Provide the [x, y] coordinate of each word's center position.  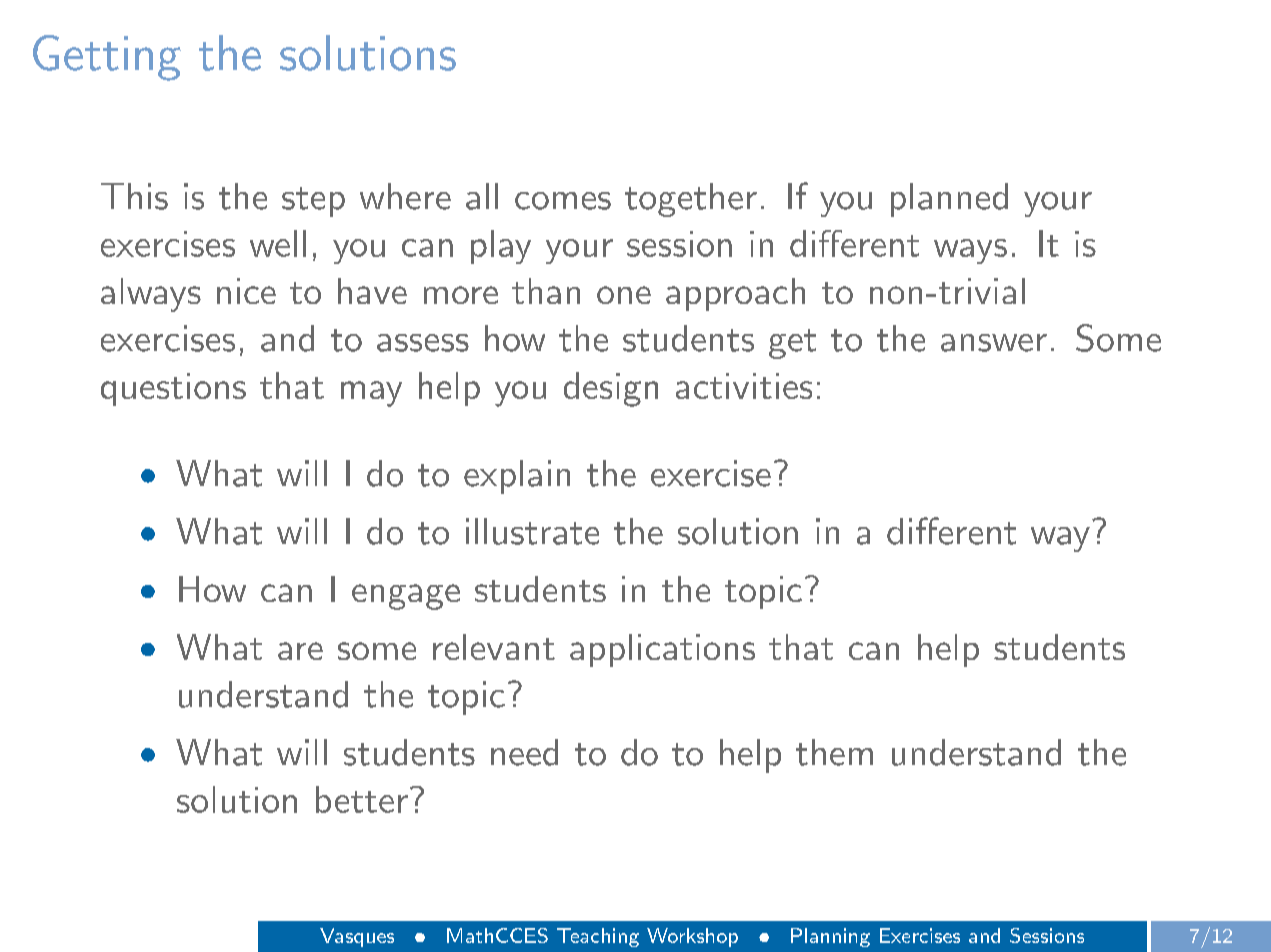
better [362, 799]
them [834, 752]
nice [246, 291]
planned [949, 200]
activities [744, 386]
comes [563, 201]
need [524, 752]
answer [994, 343]
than [546, 291]
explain [517, 477]
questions [173, 389]
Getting [107, 58]
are [300, 651]
